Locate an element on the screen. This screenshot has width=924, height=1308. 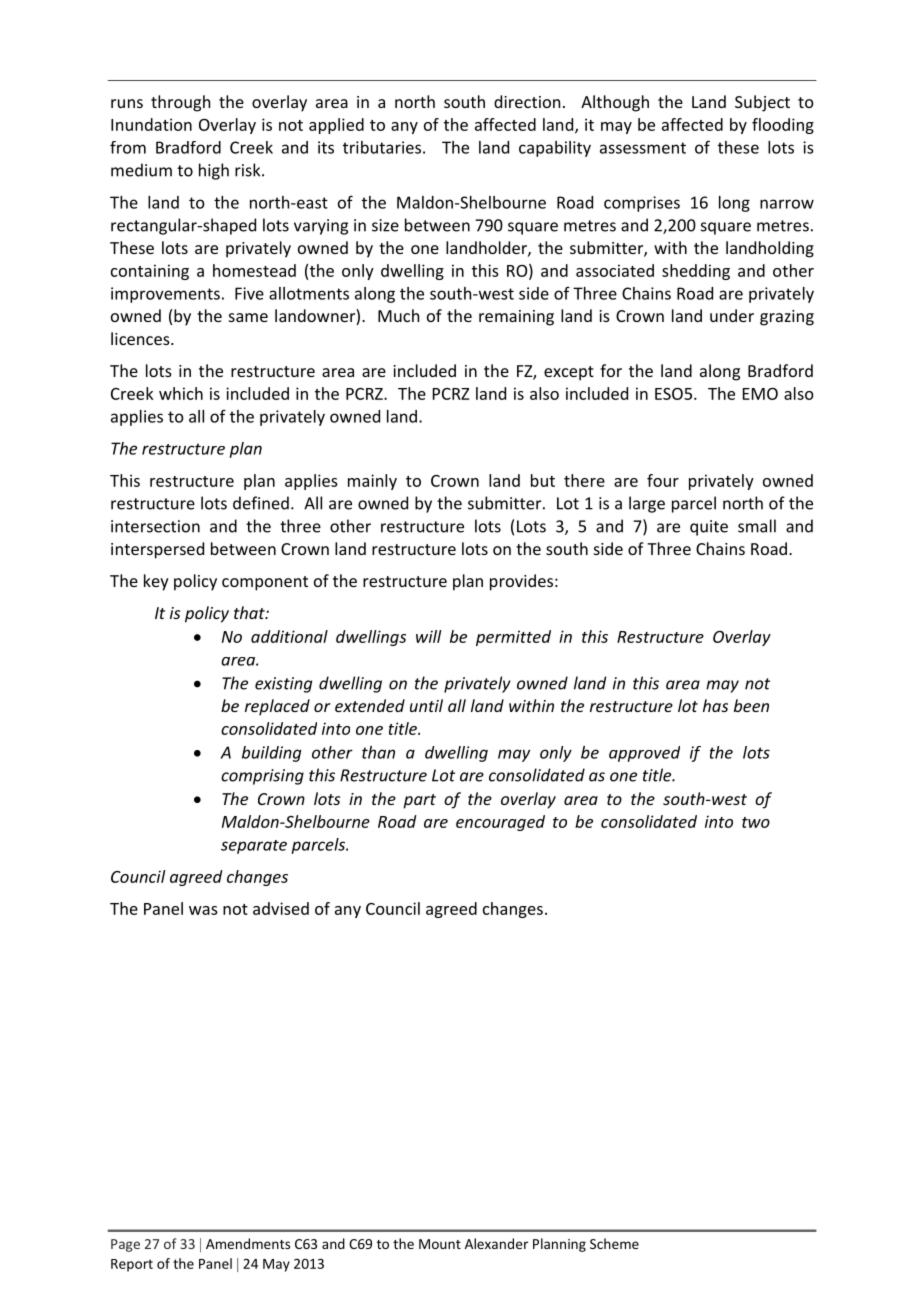
assessment is located at coordinates (643, 148).
